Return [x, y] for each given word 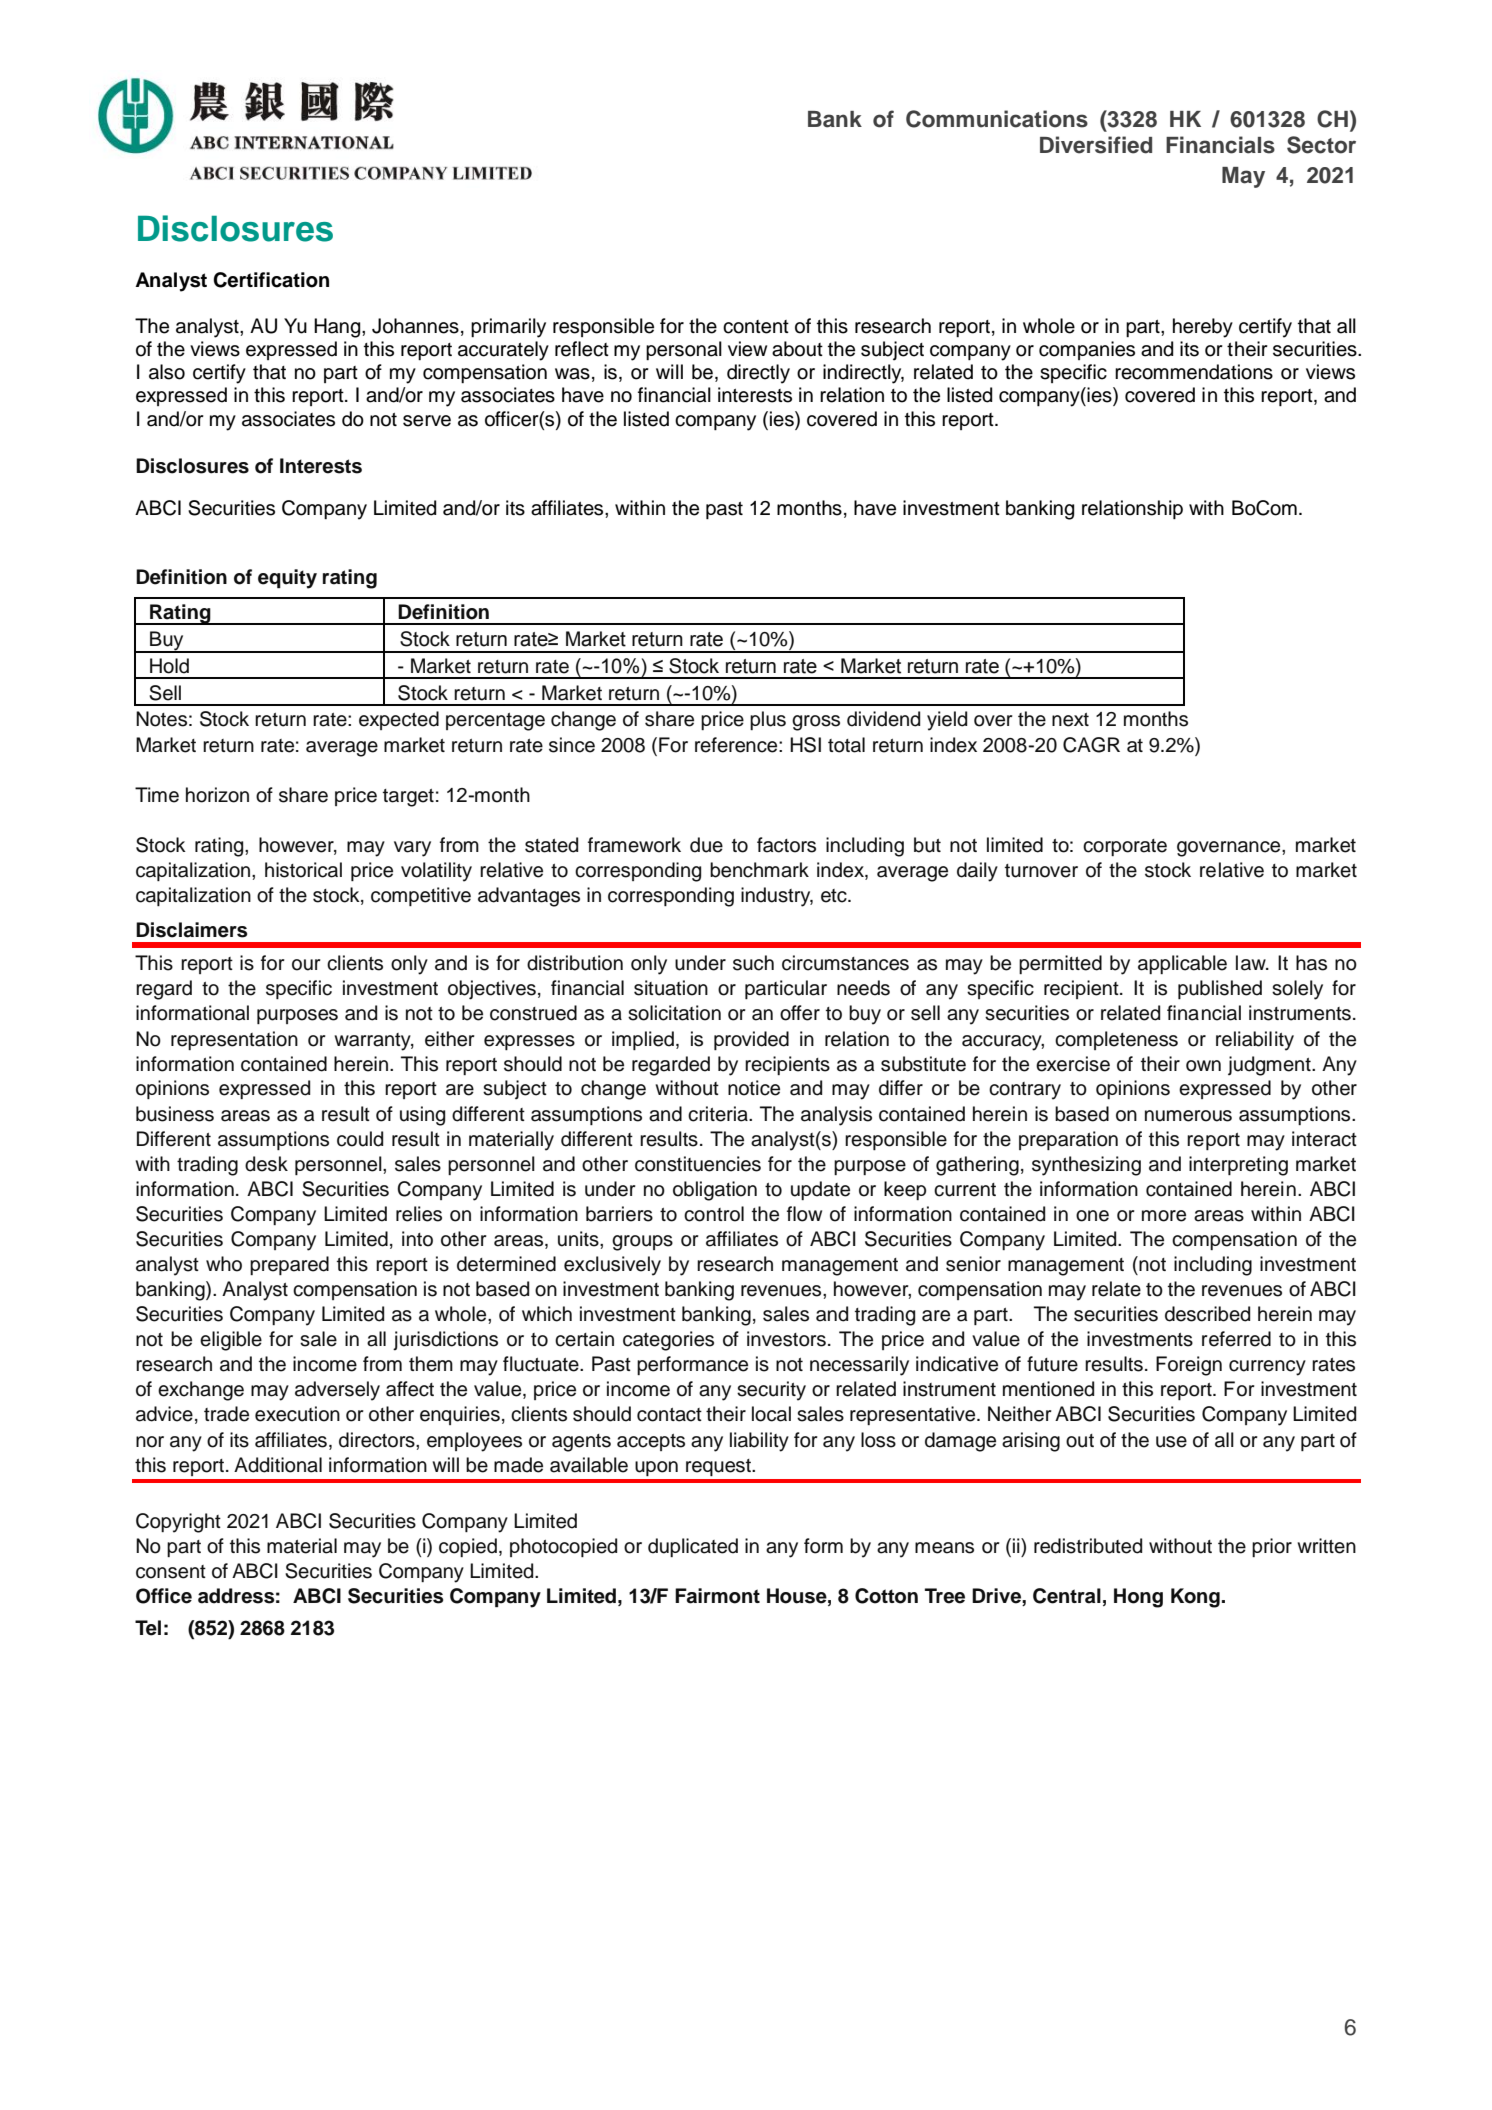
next [1070, 720]
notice [754, 1088]
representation [234, 1040]
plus [768, 720]
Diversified [1096, 145]
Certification [271, 280]
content [756, 327]
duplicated [693, 1547]
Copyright [178, 1523]
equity [287, 579]
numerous [1188, 1116]
